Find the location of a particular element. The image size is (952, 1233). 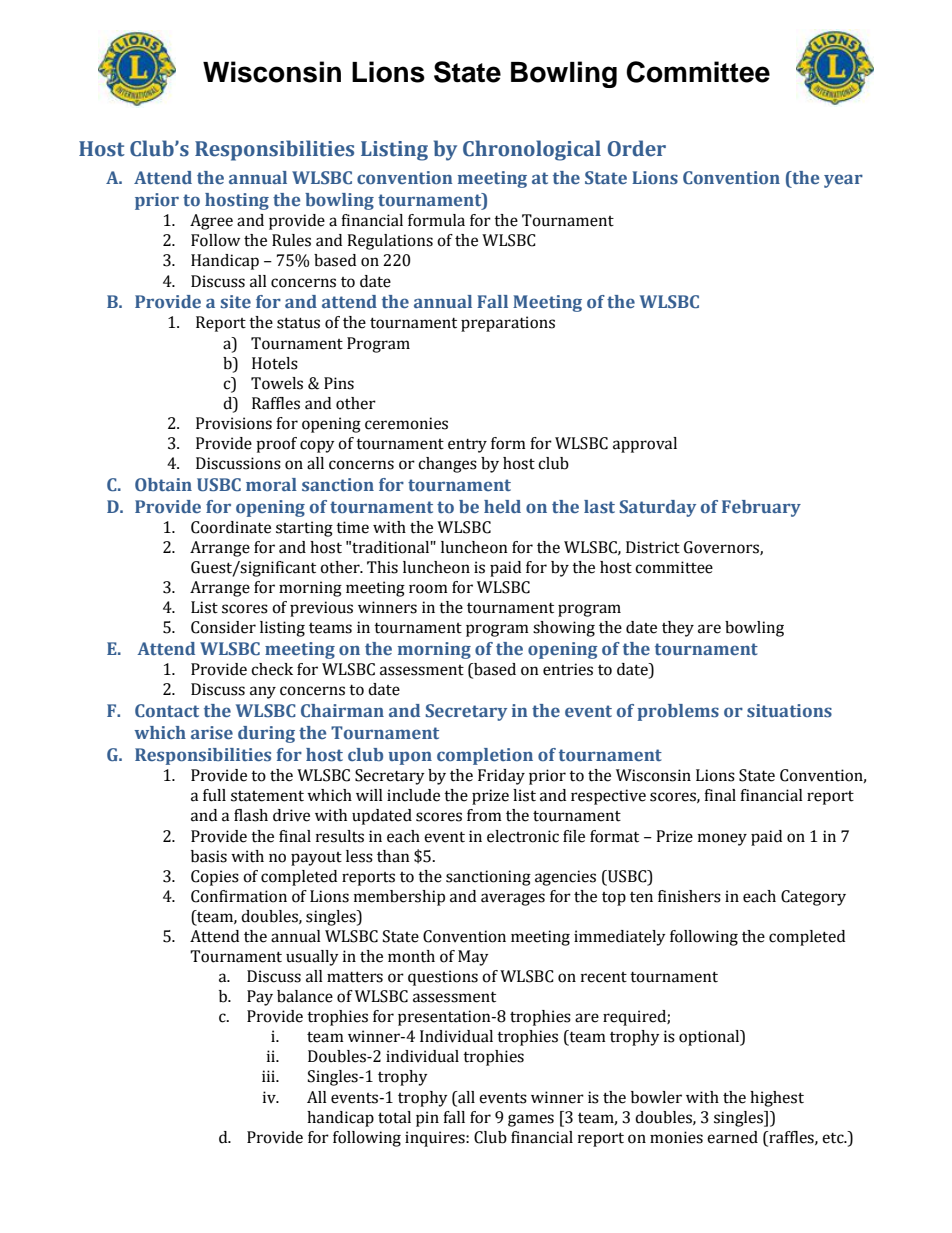

Agree is located at coordinates (211, 222).
